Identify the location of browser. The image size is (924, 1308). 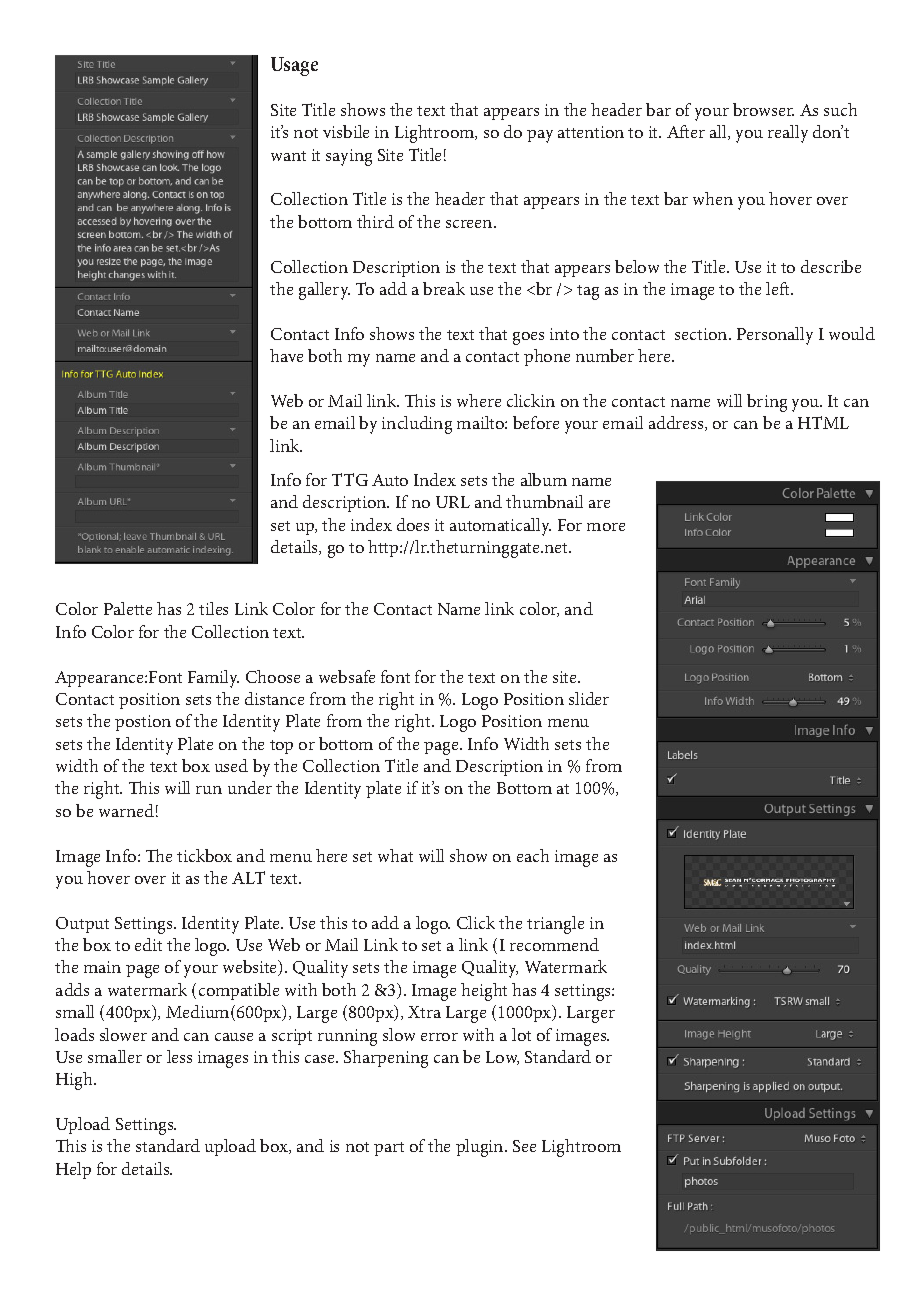
(763, 109).
